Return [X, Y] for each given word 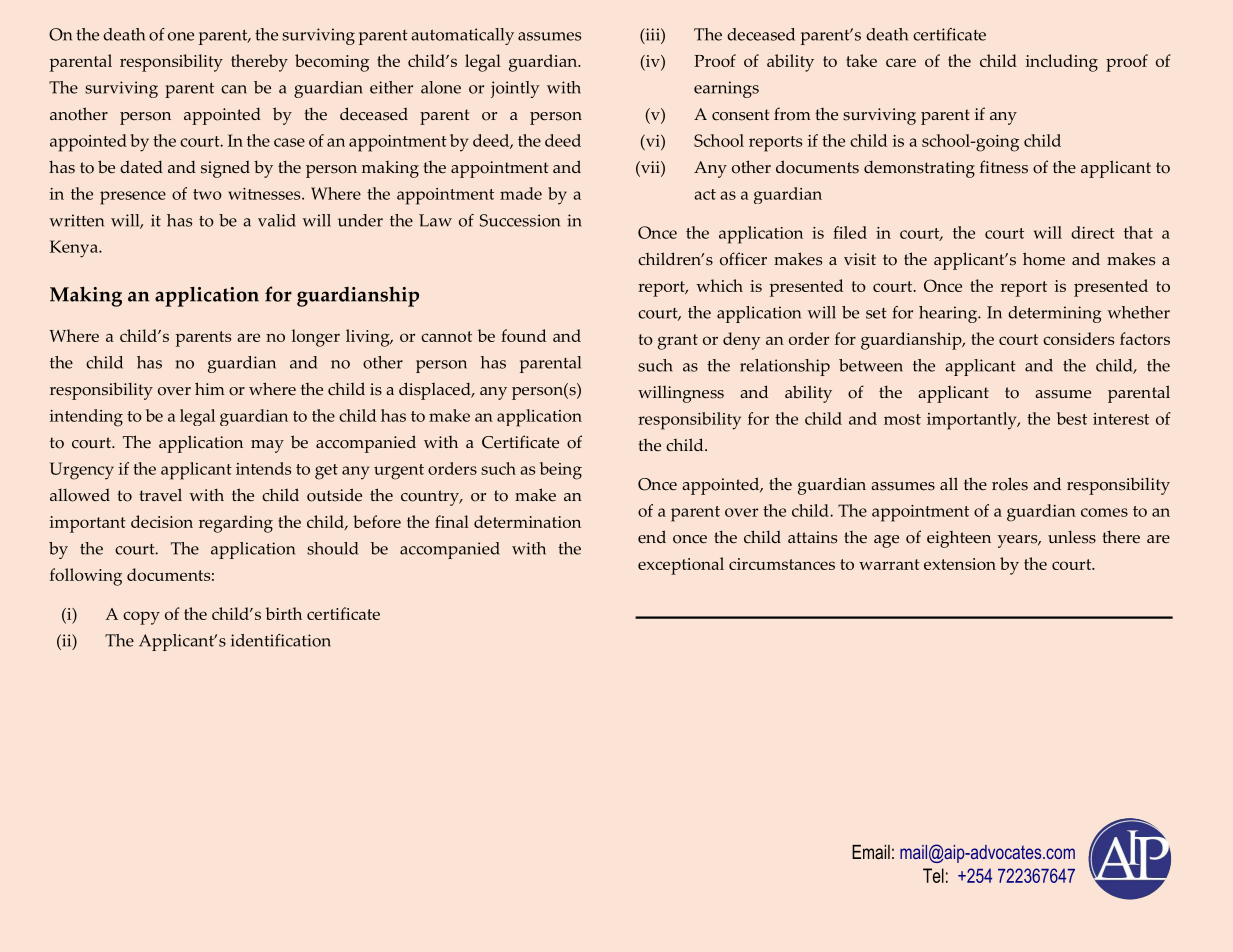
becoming [332, 63]
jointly [515, 89]
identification [281, 640]
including [1062, 63]
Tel [933, 875]
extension [960, 564]
